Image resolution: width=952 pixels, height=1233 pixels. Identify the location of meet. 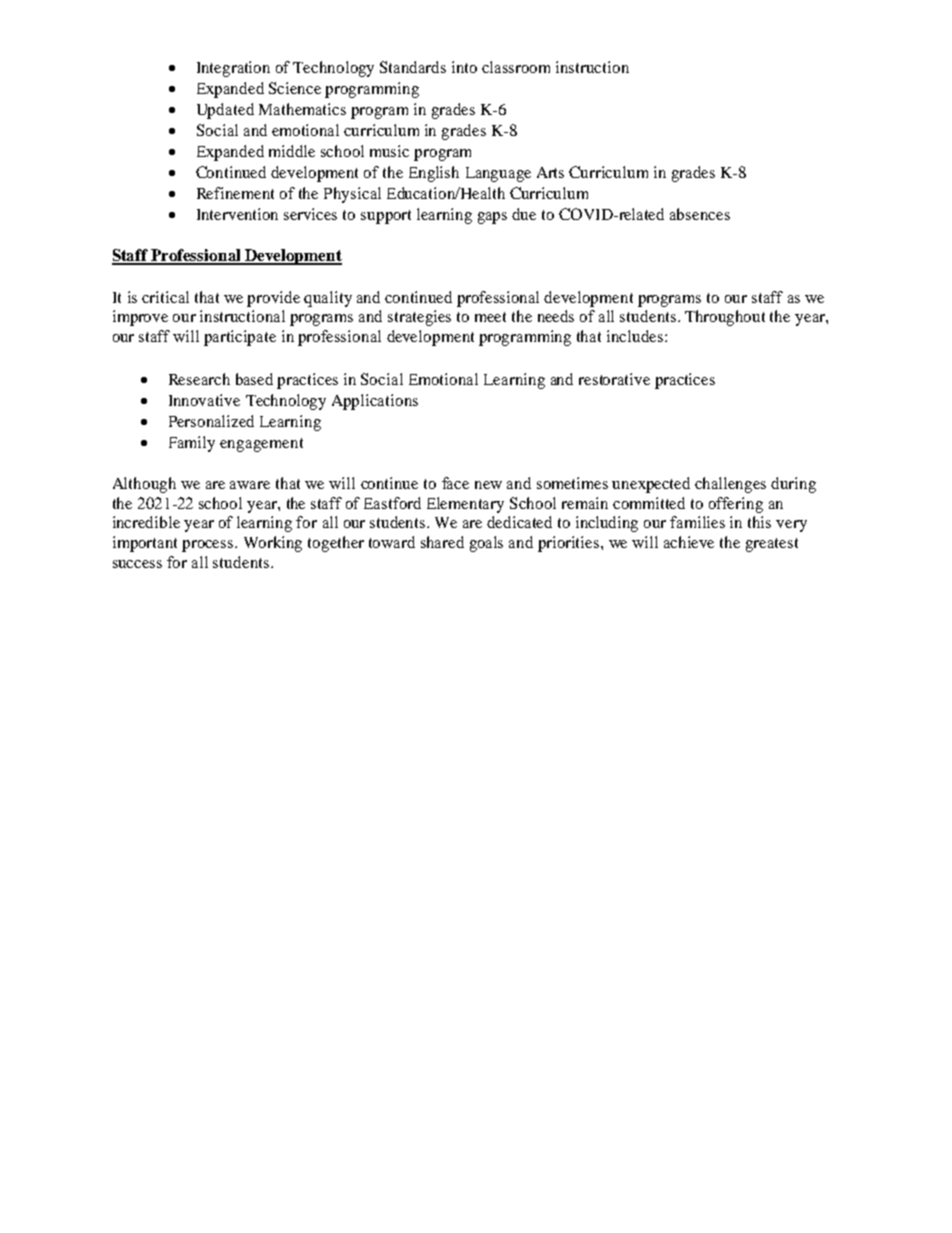
(490, 317).
